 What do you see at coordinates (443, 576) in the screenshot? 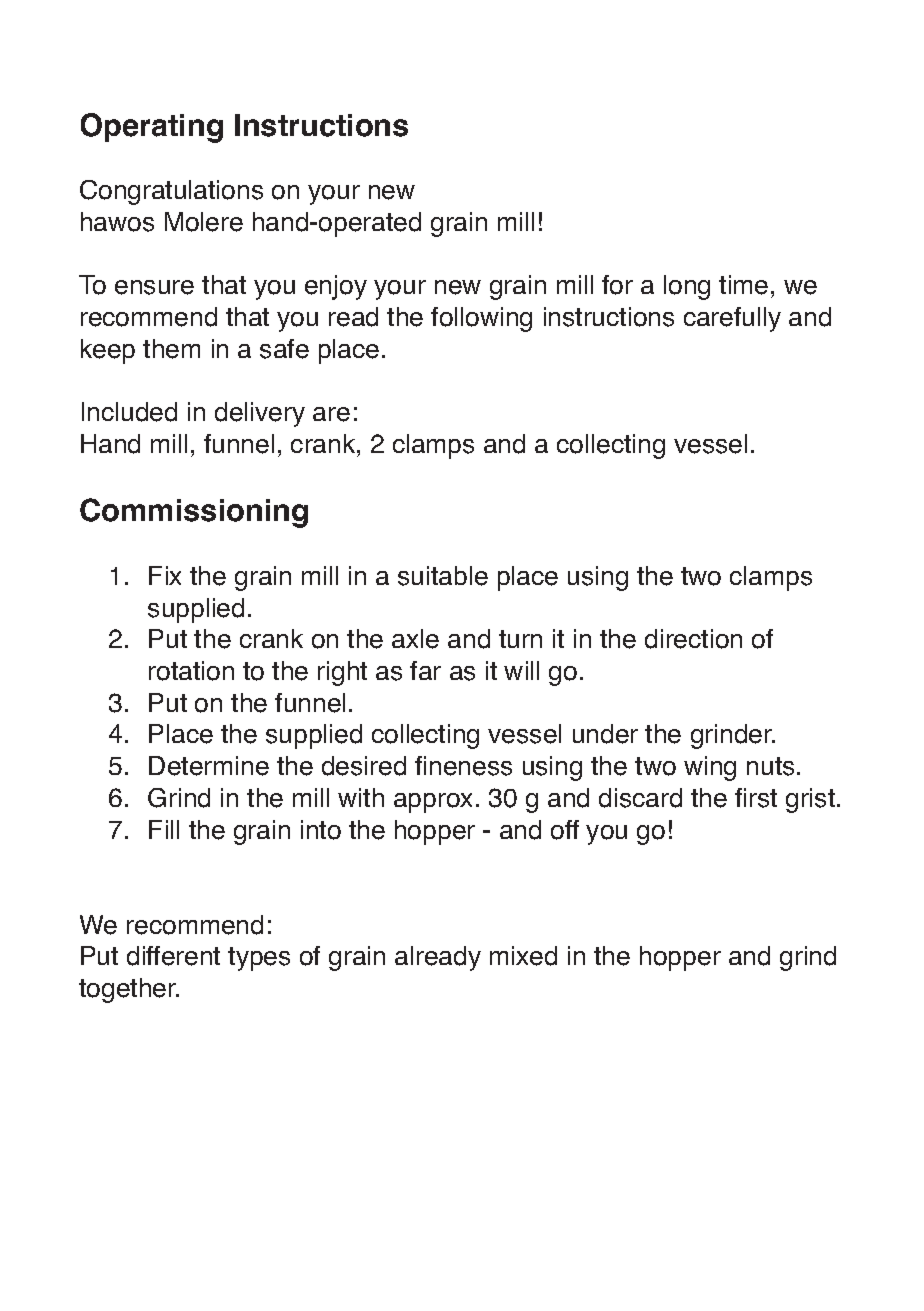
I see `suitable` at bounding box center [443, 576].
